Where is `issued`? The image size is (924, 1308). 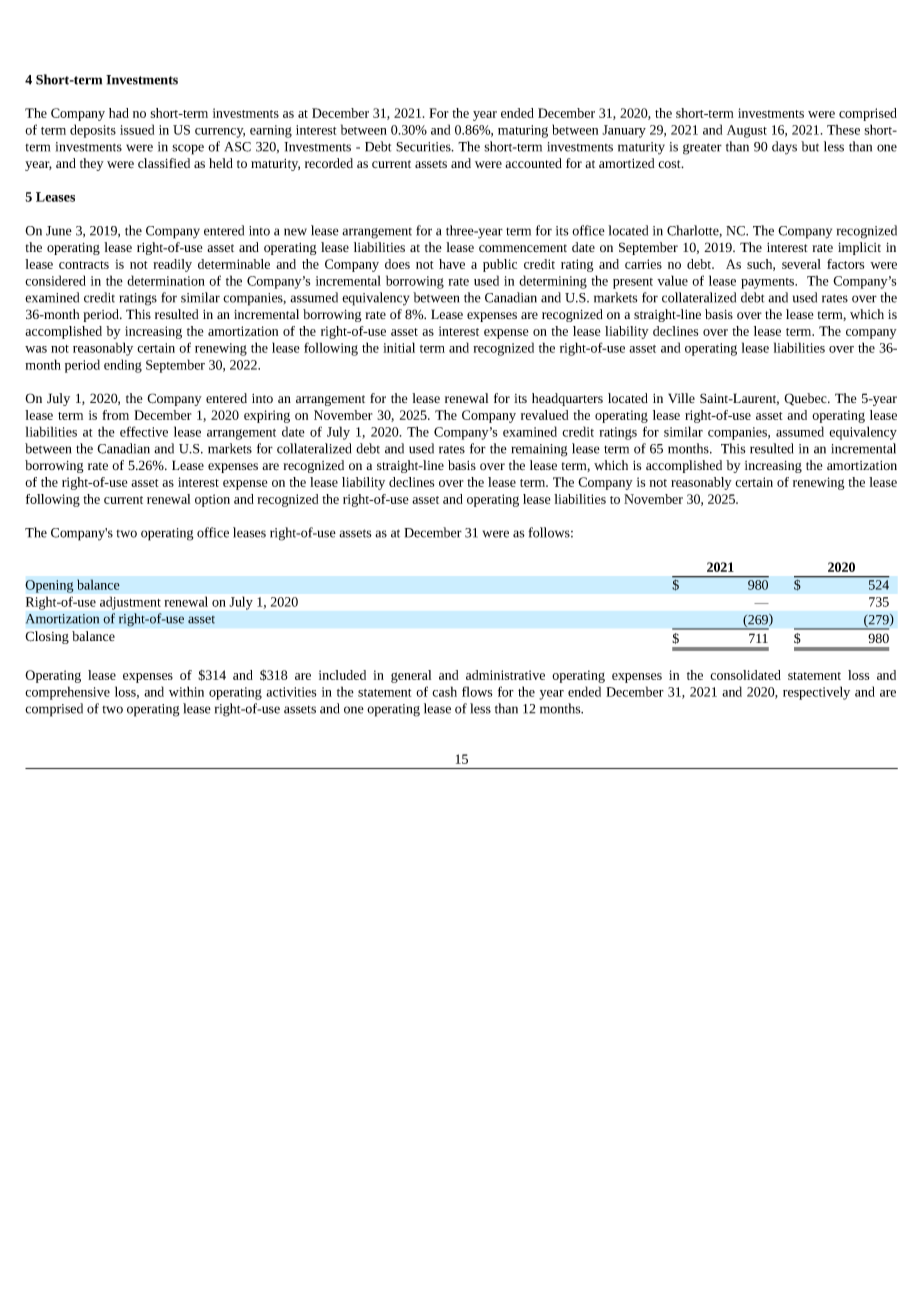 issued is located at coordinates (137, 129).
